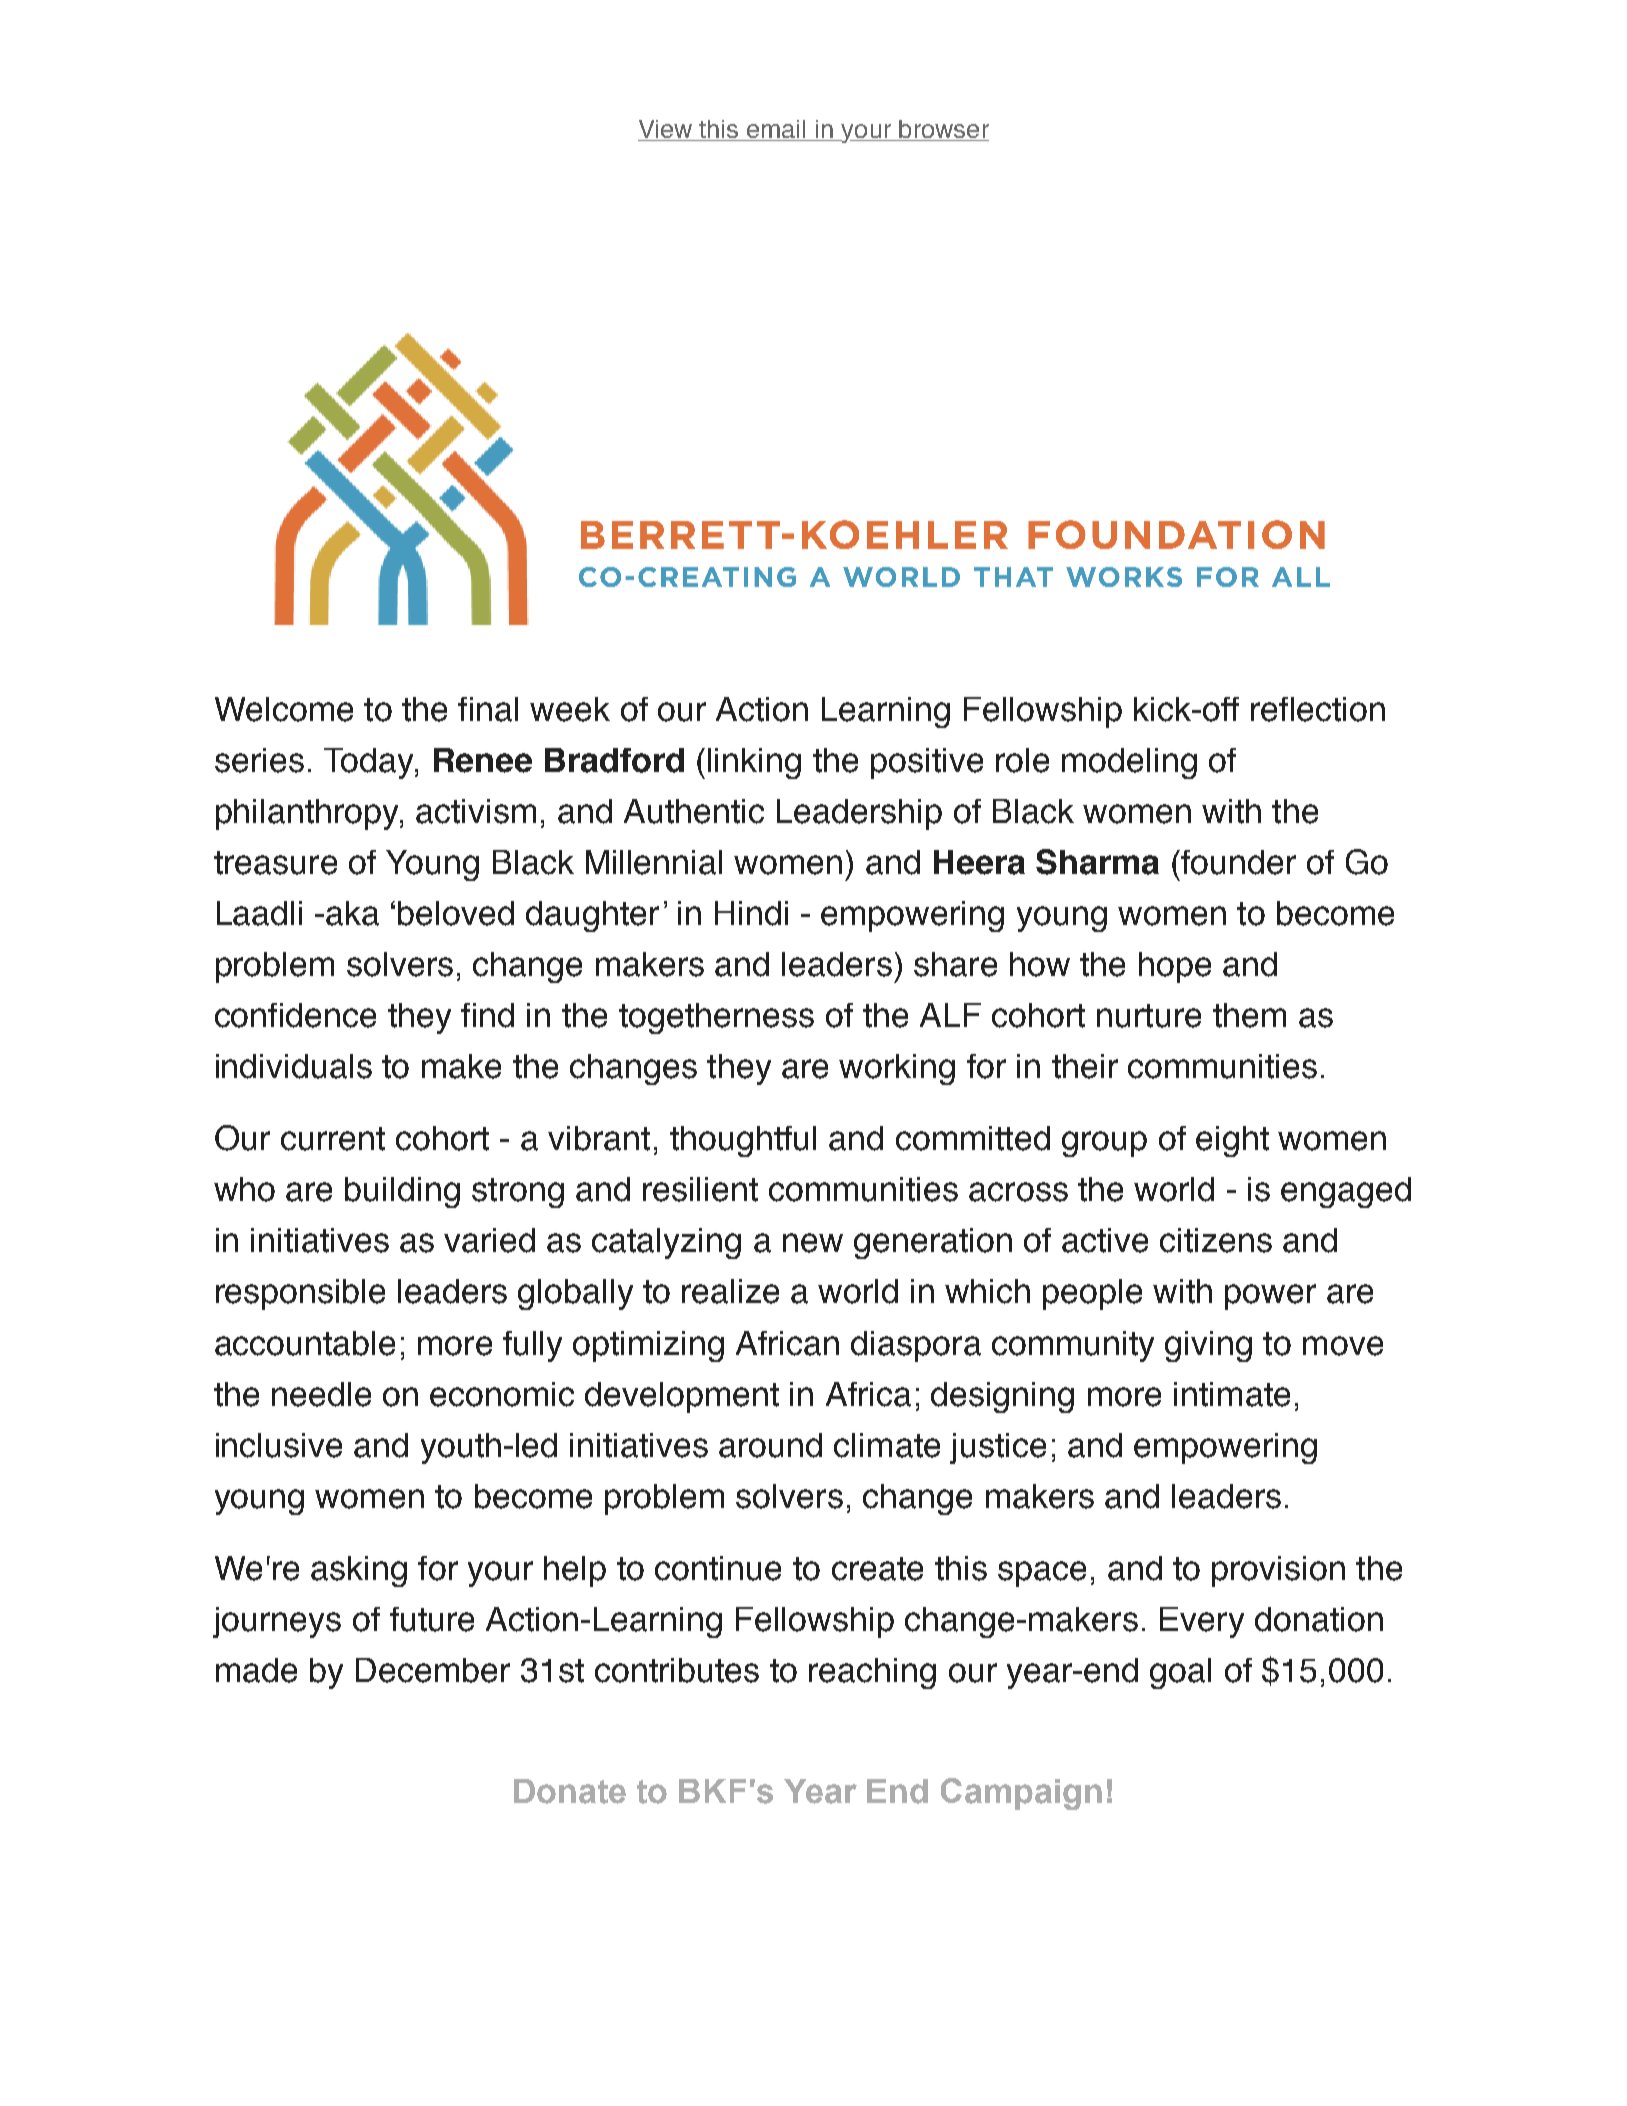 The height and width of the document is (2106, 1627). Describe the element at coordinates (776, 130) in the document. I see `email` at that location.
